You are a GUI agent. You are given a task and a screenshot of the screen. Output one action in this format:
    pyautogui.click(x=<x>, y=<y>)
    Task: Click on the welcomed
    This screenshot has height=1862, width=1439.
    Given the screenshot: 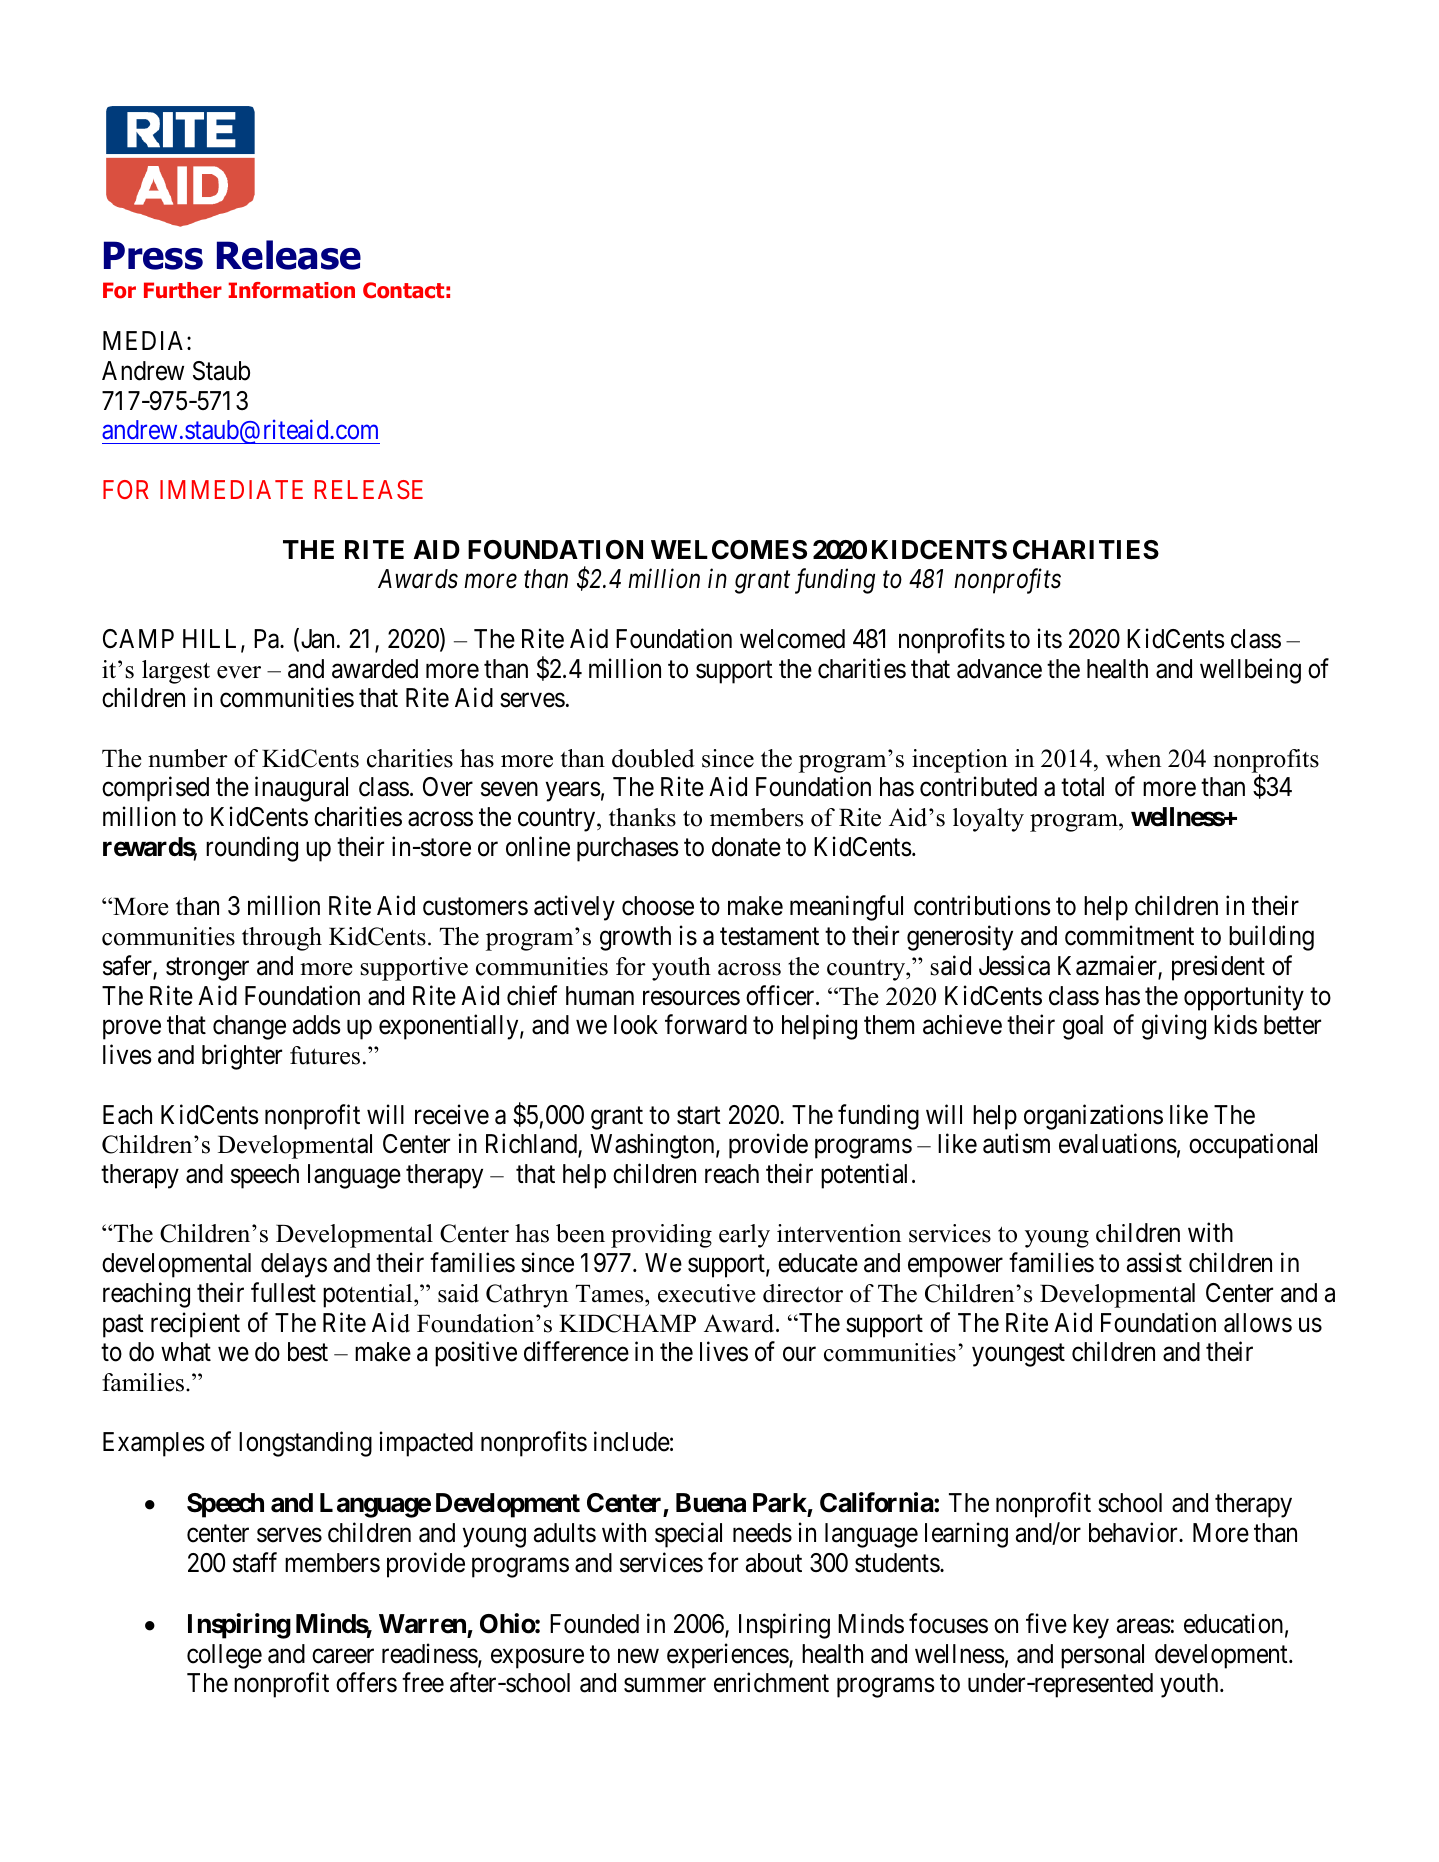 What is the action you would take?
    pyautogui.click(x=792, y=639)
